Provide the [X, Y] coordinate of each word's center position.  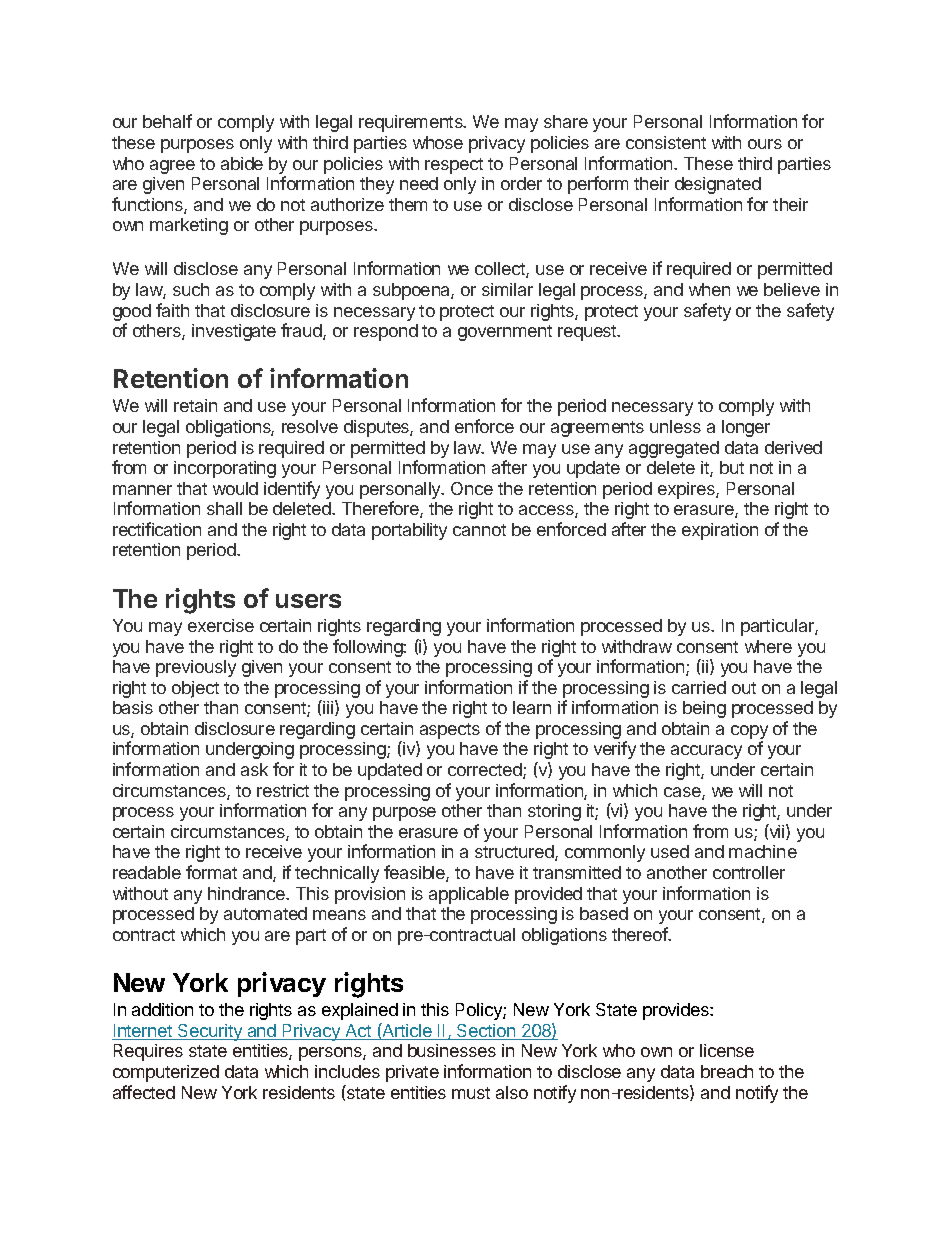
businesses [452, 1050]
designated [718, 185]
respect [454, 166]
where [768, 646]
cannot [479, 530]
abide [242, 163]
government [505, 333]
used [670, 851]
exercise [221, 625]
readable [147, 872]
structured [515, 853]
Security [210, 1032]
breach [727, 1071]
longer [746, 428]
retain [195, 405]
